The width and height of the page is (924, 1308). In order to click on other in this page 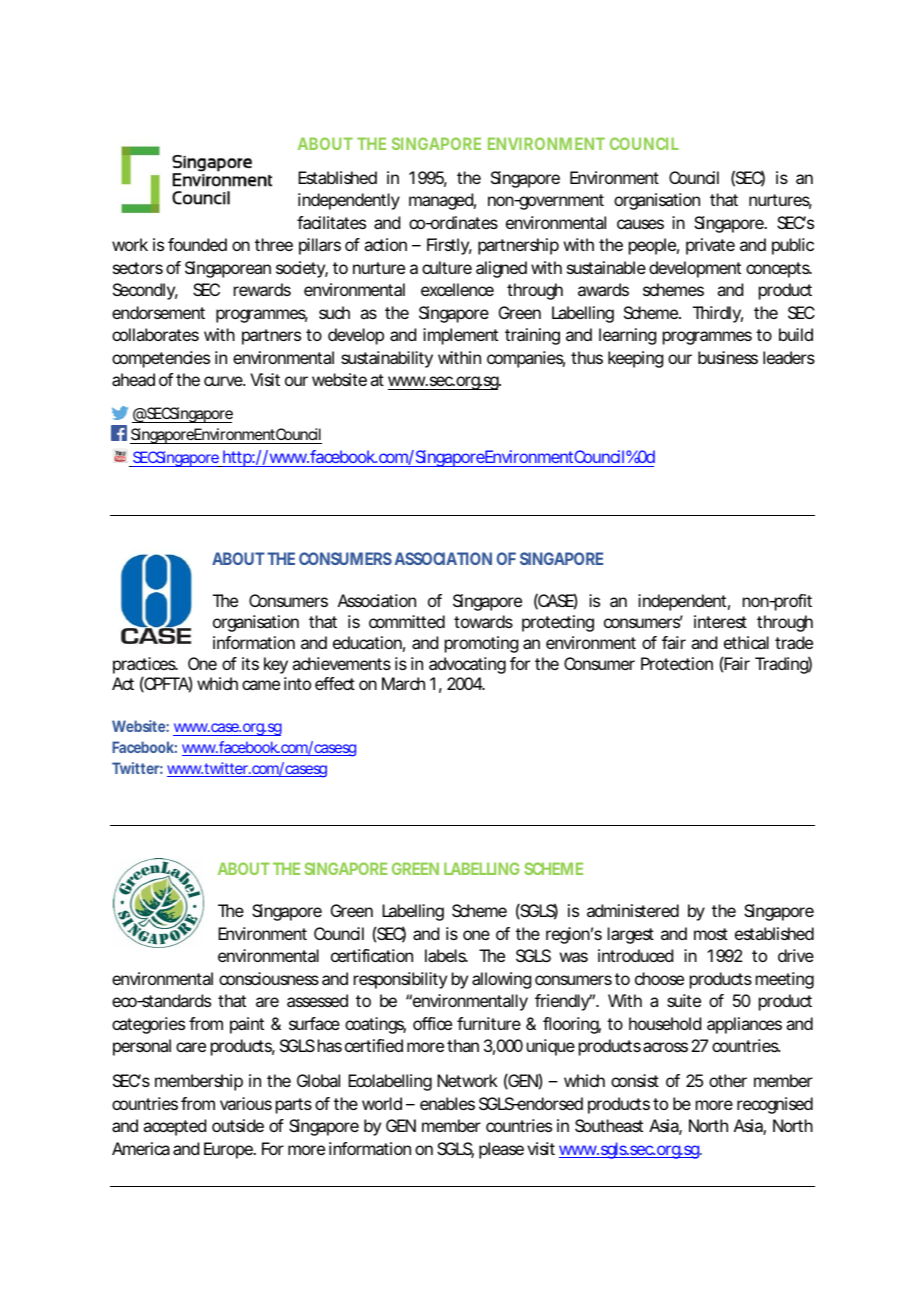, I will do `click(728, 1080)`.
